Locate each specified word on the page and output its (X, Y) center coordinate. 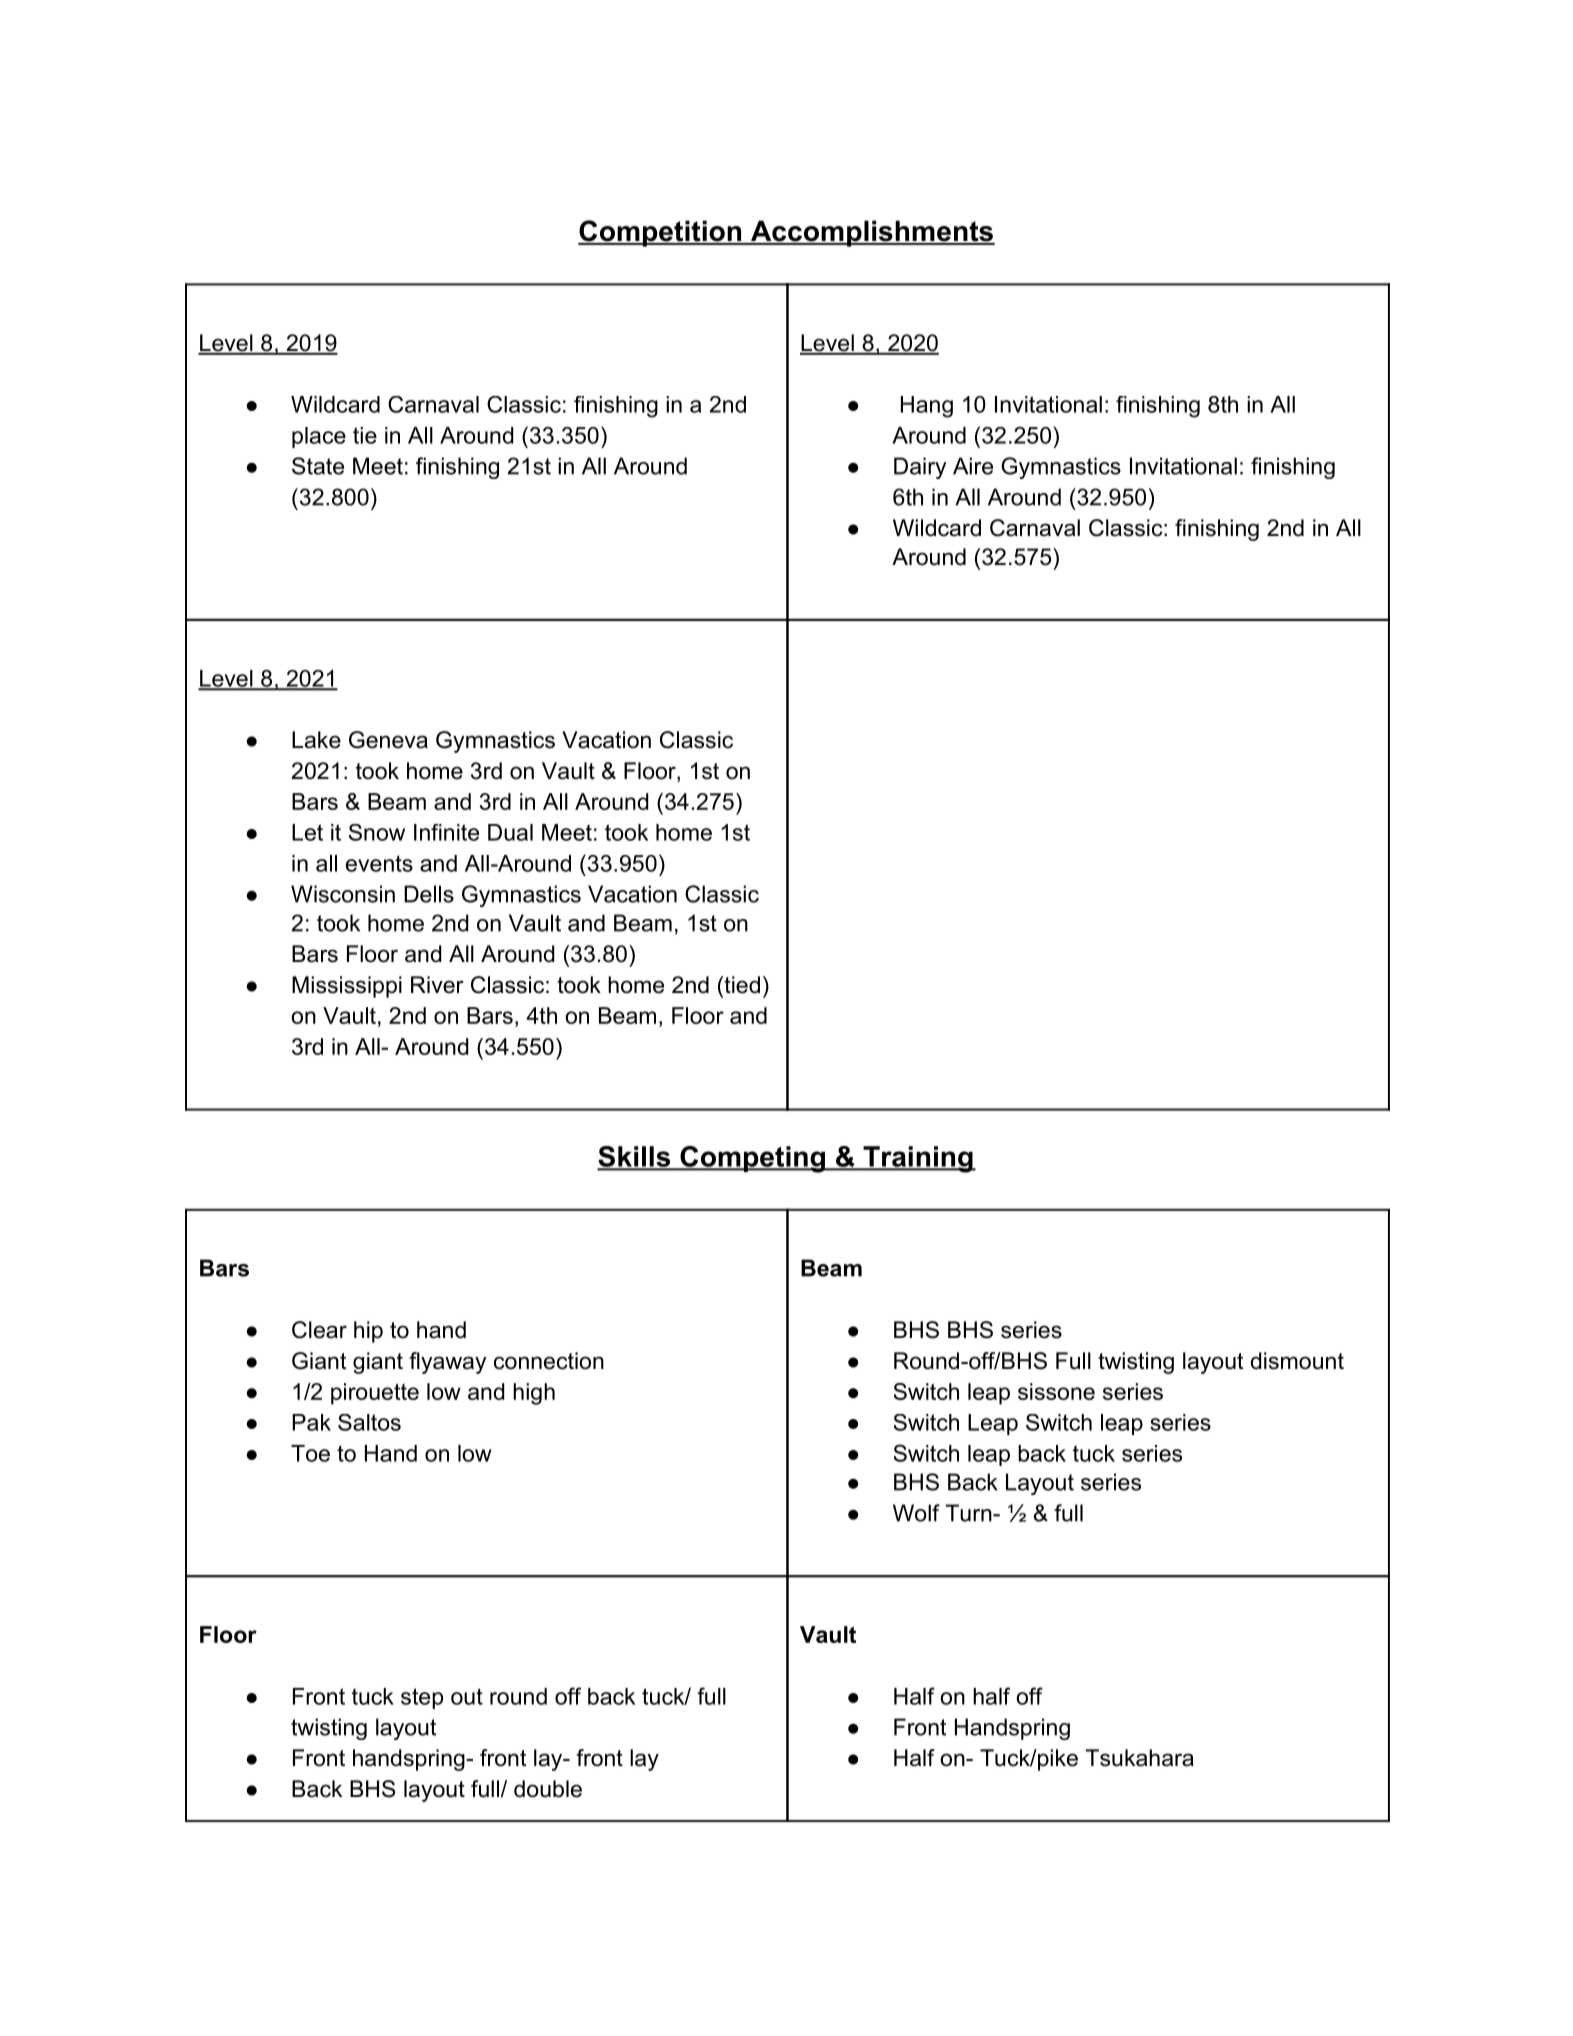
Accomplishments (871, 233)
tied (741, 985)
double (548, 1789)
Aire (973, 466)
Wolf (916, 1513)
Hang (927, 407)
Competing (752, 1159)
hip (368, 1332)
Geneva (388, 740)
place (319, 437)
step (422, 1698)
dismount (1297, 1361)
